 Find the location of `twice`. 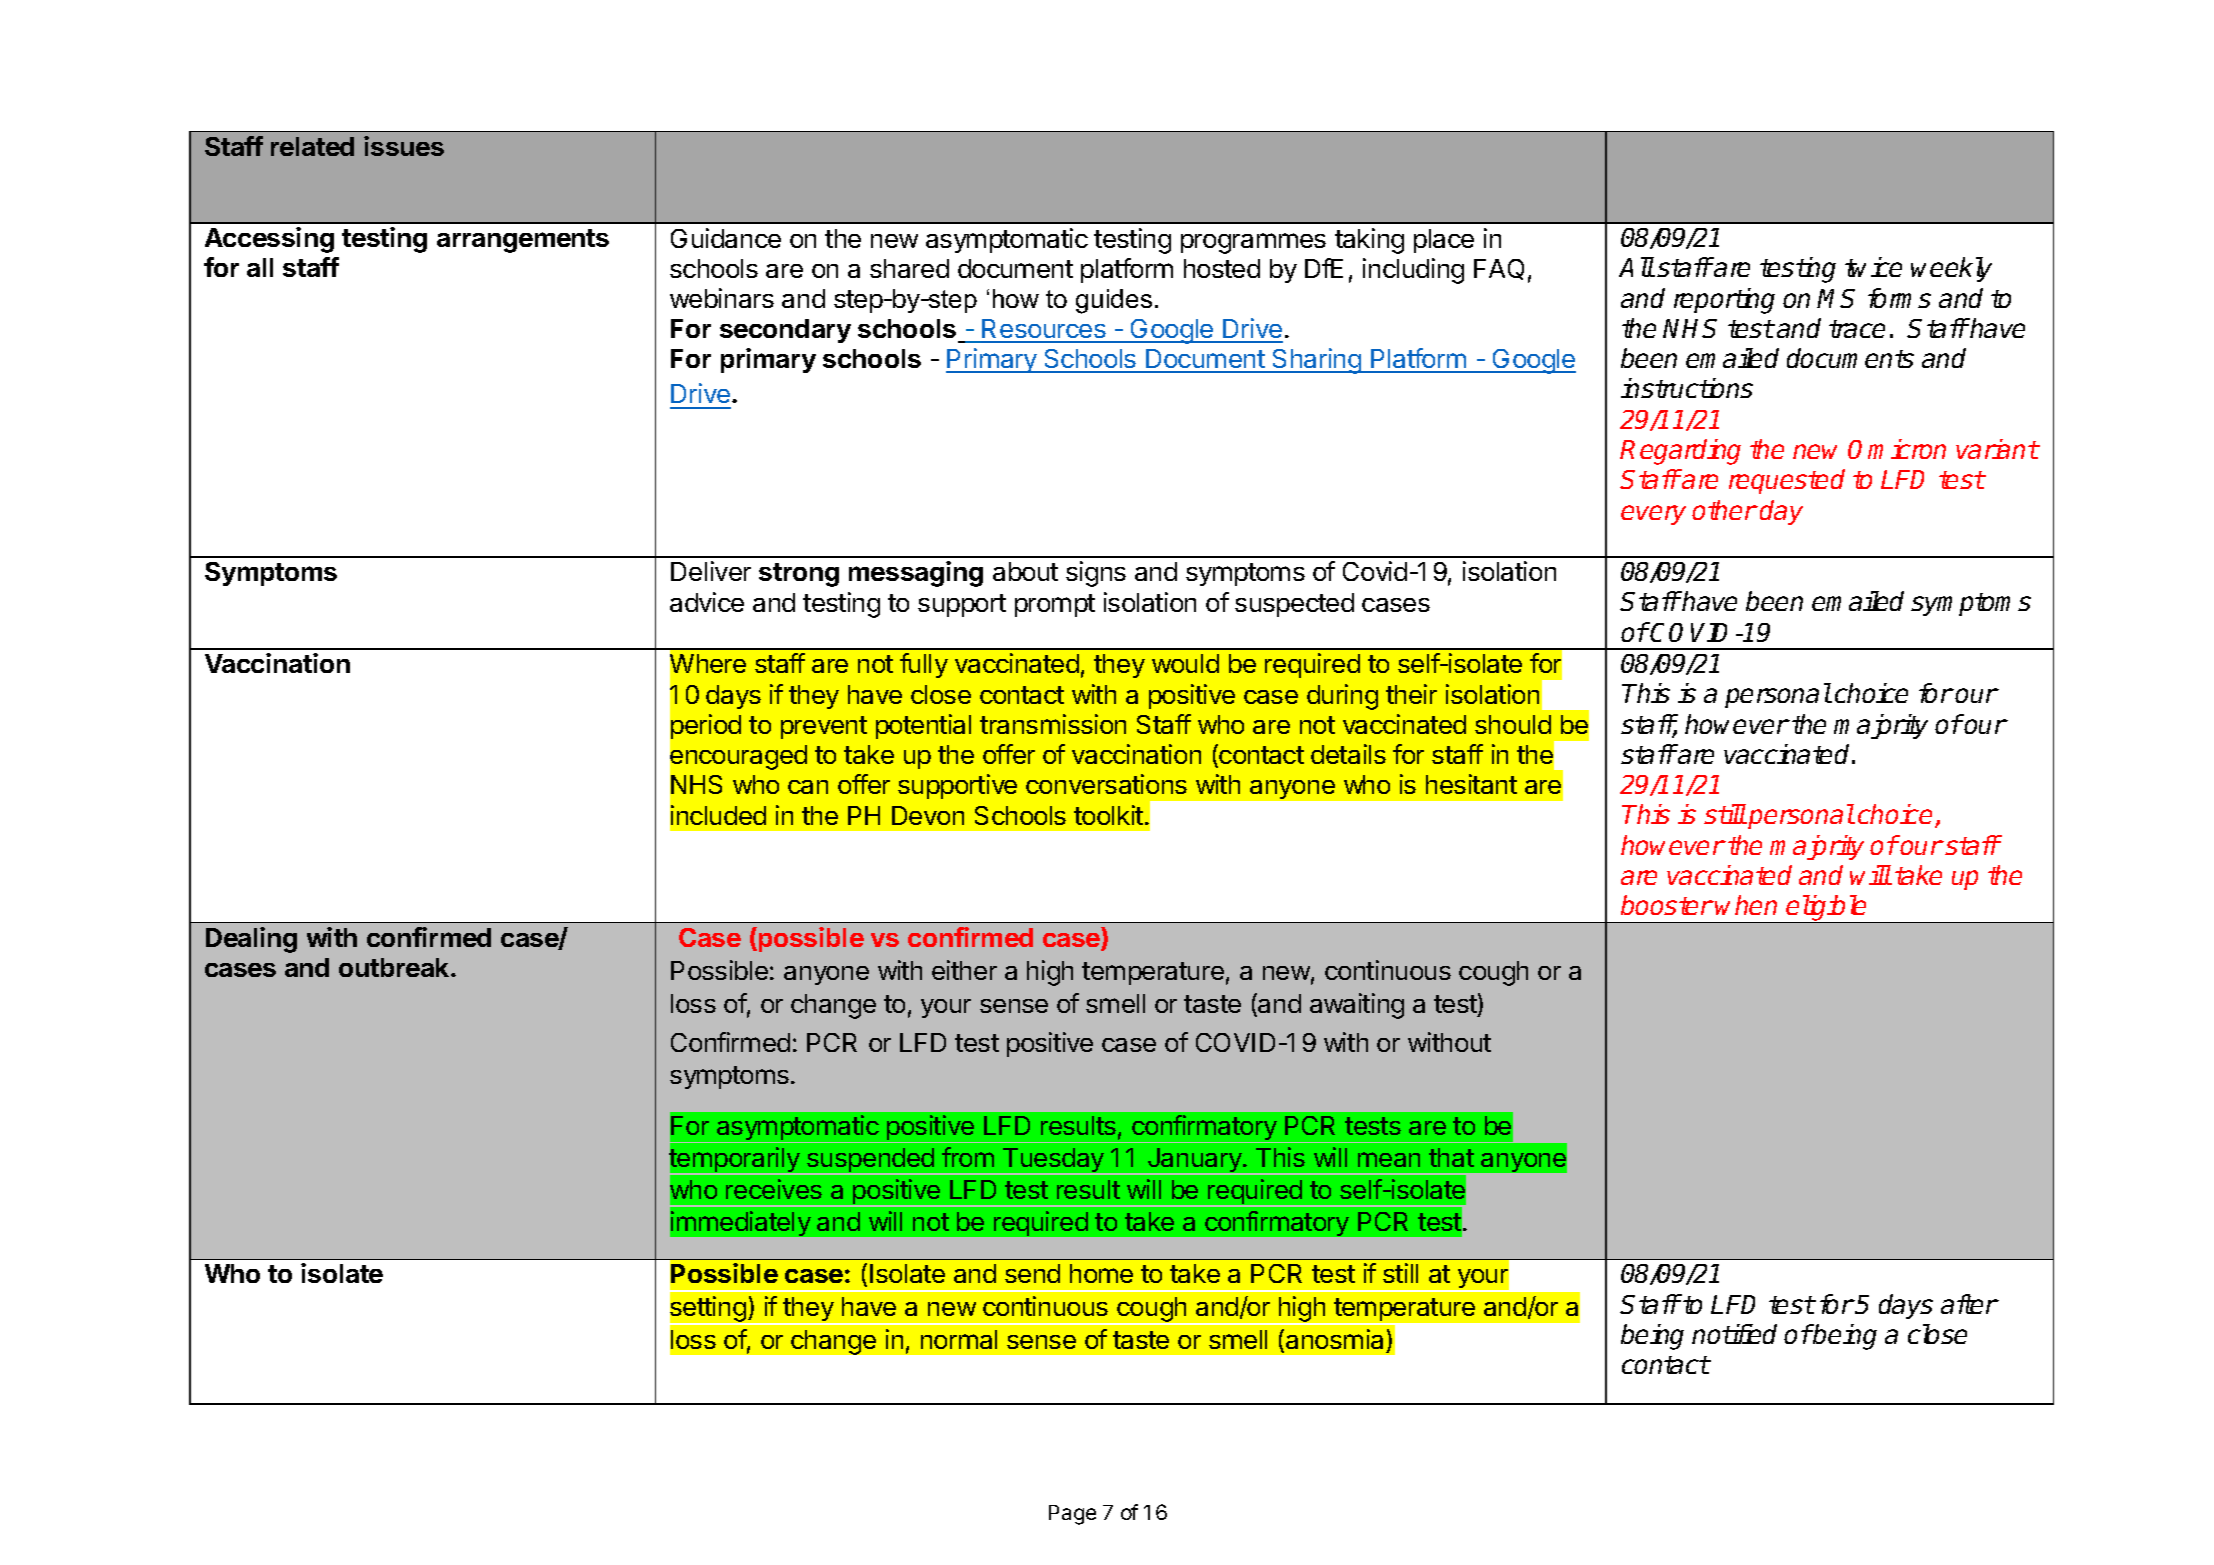

twice is located at coordinates (1873, 267).
